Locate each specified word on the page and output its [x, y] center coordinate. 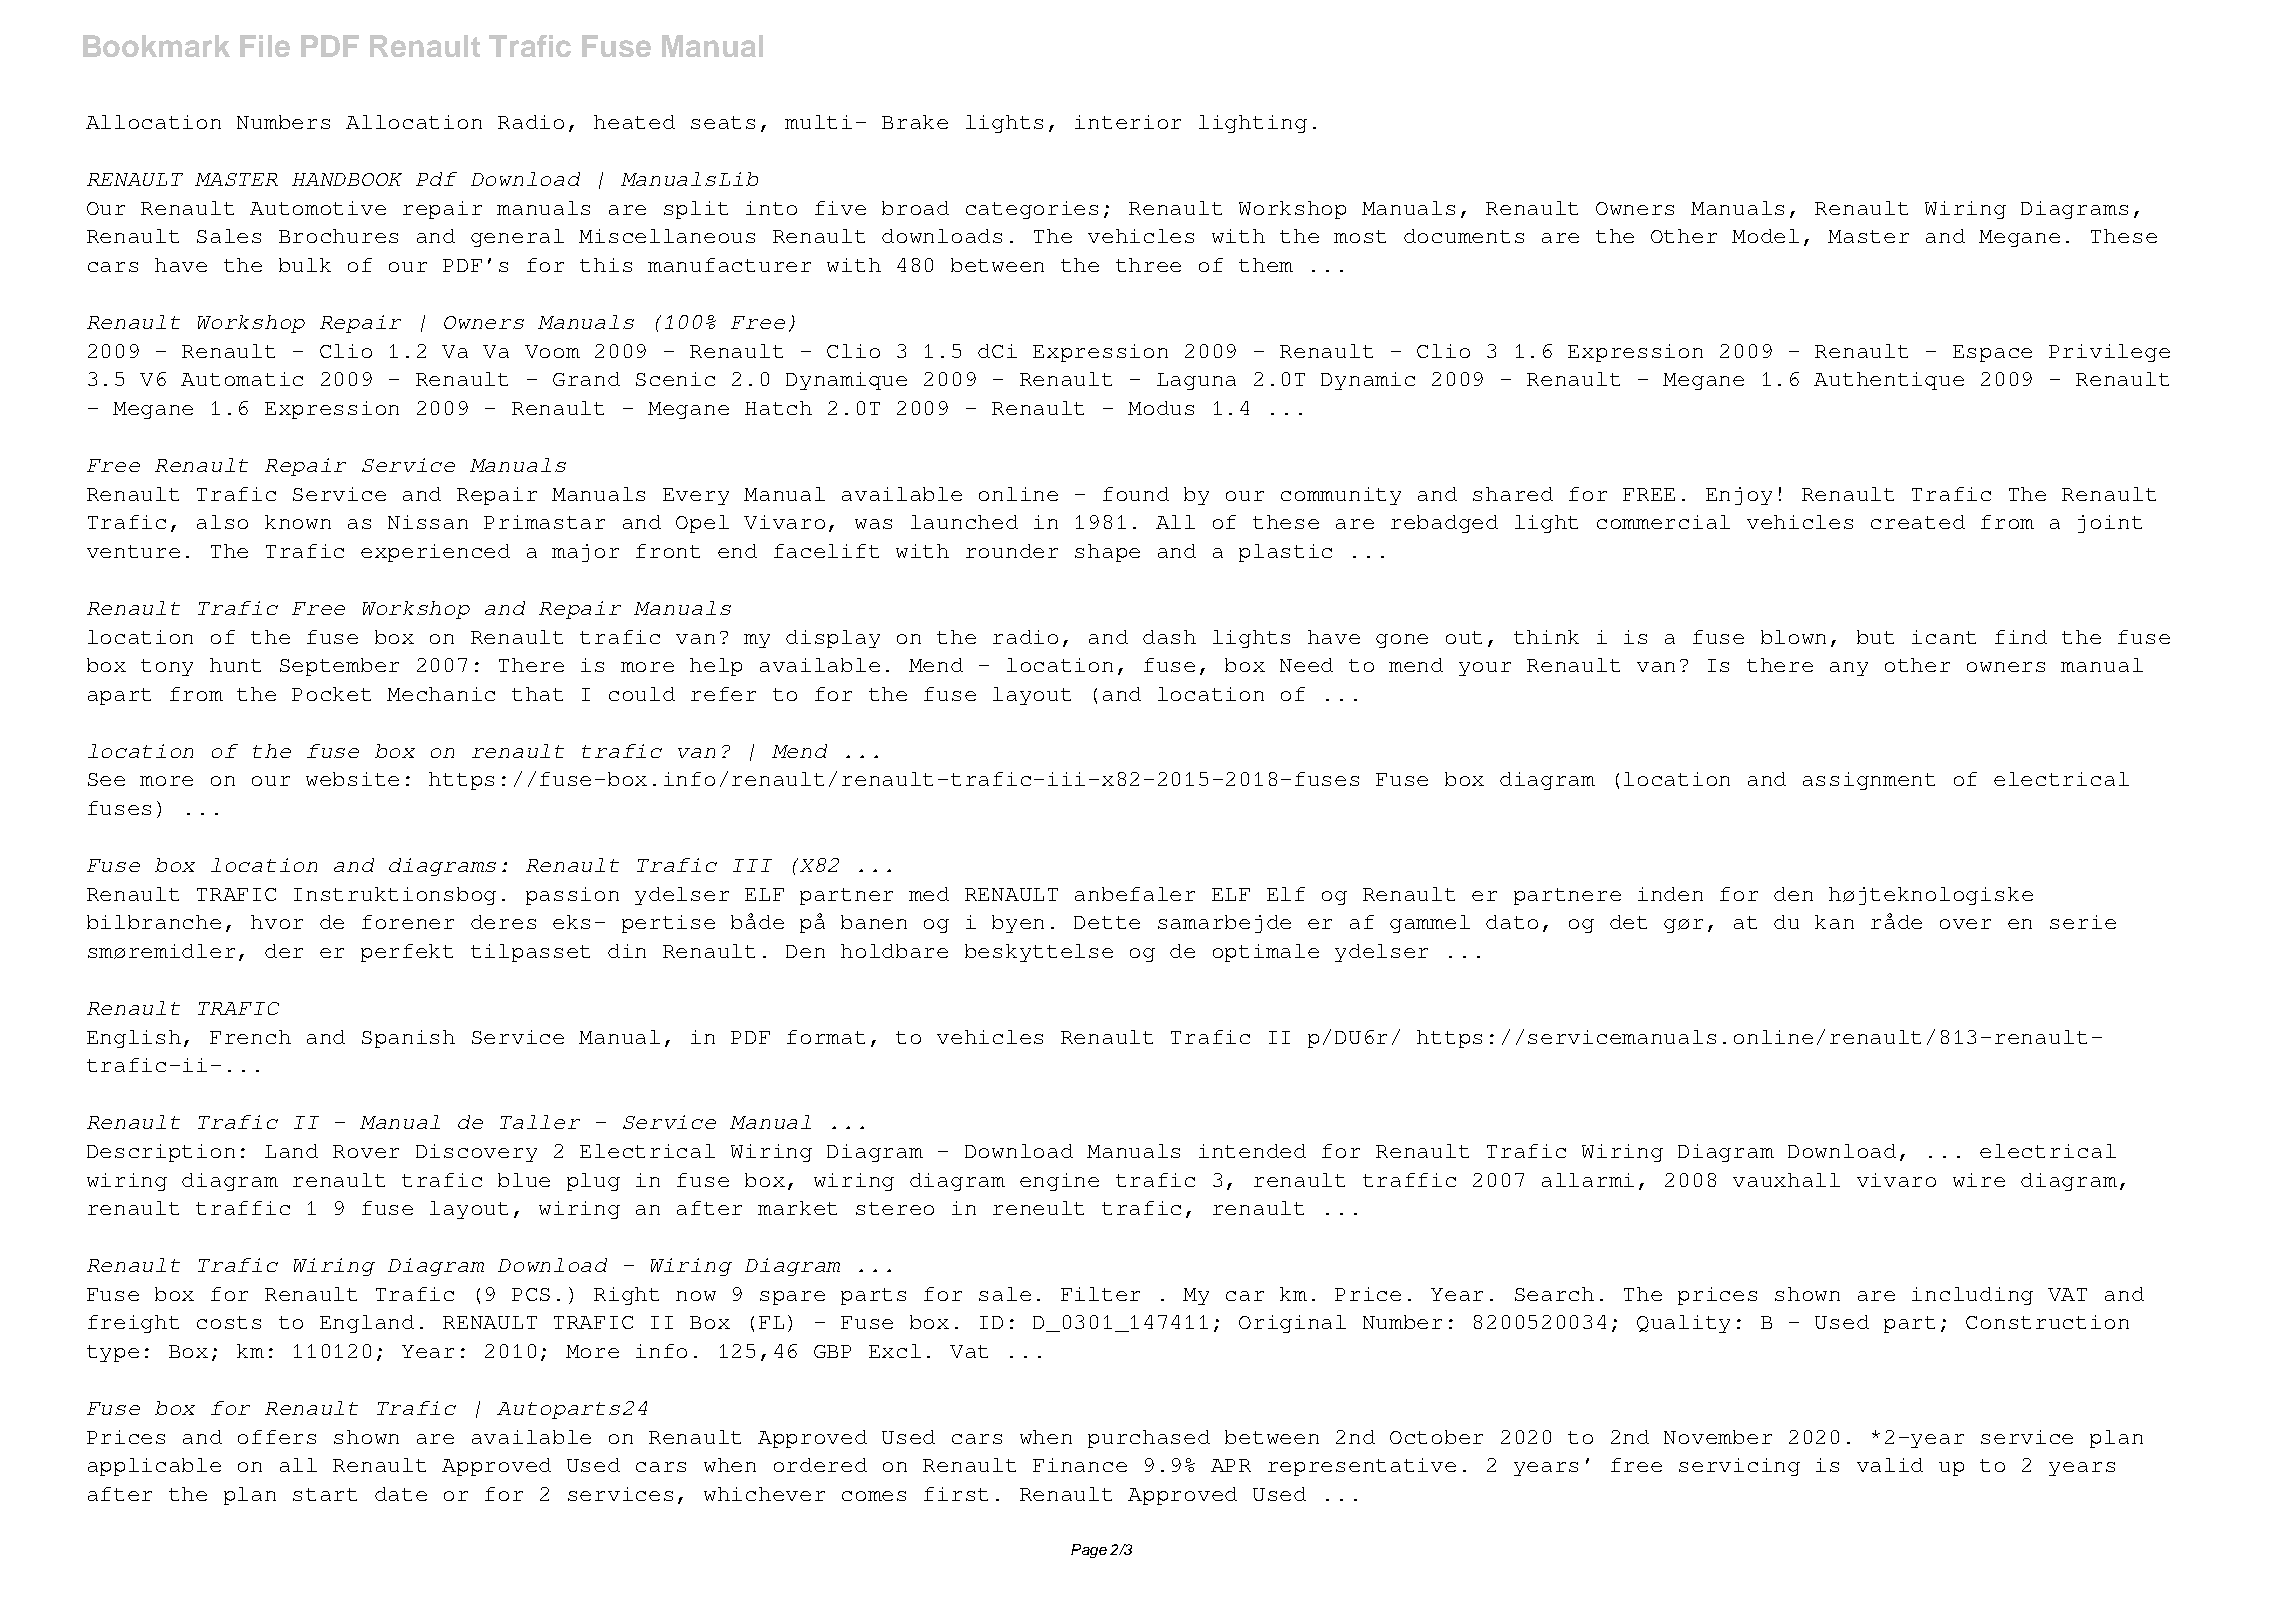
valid [1890, 1465]
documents [1464, 236]
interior [1128, 122]
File [265, 46]
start [325, 1494]
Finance [1080, 1465]
